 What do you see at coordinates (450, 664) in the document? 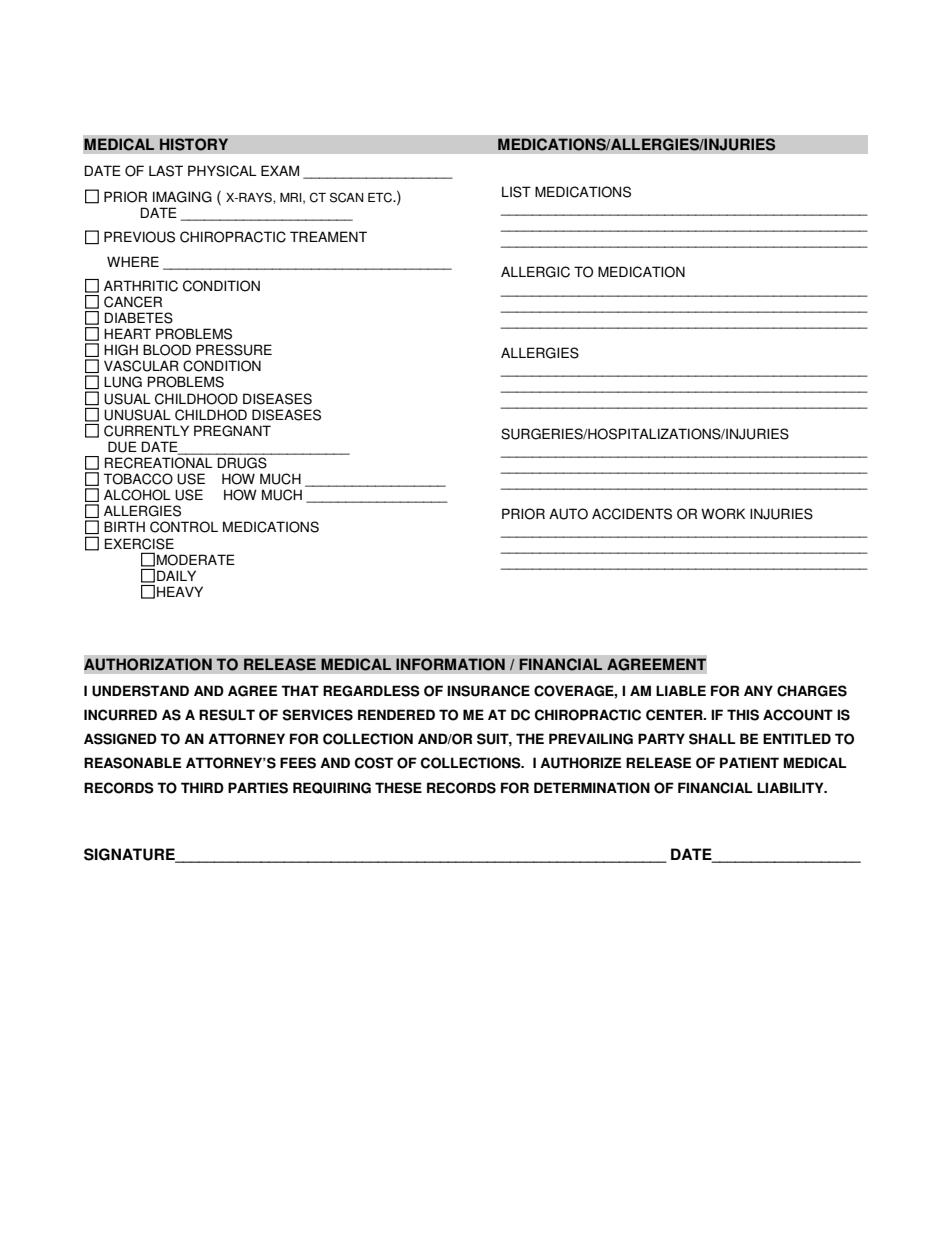
I see `INFORMATION` at bounding box center [450, 664].
